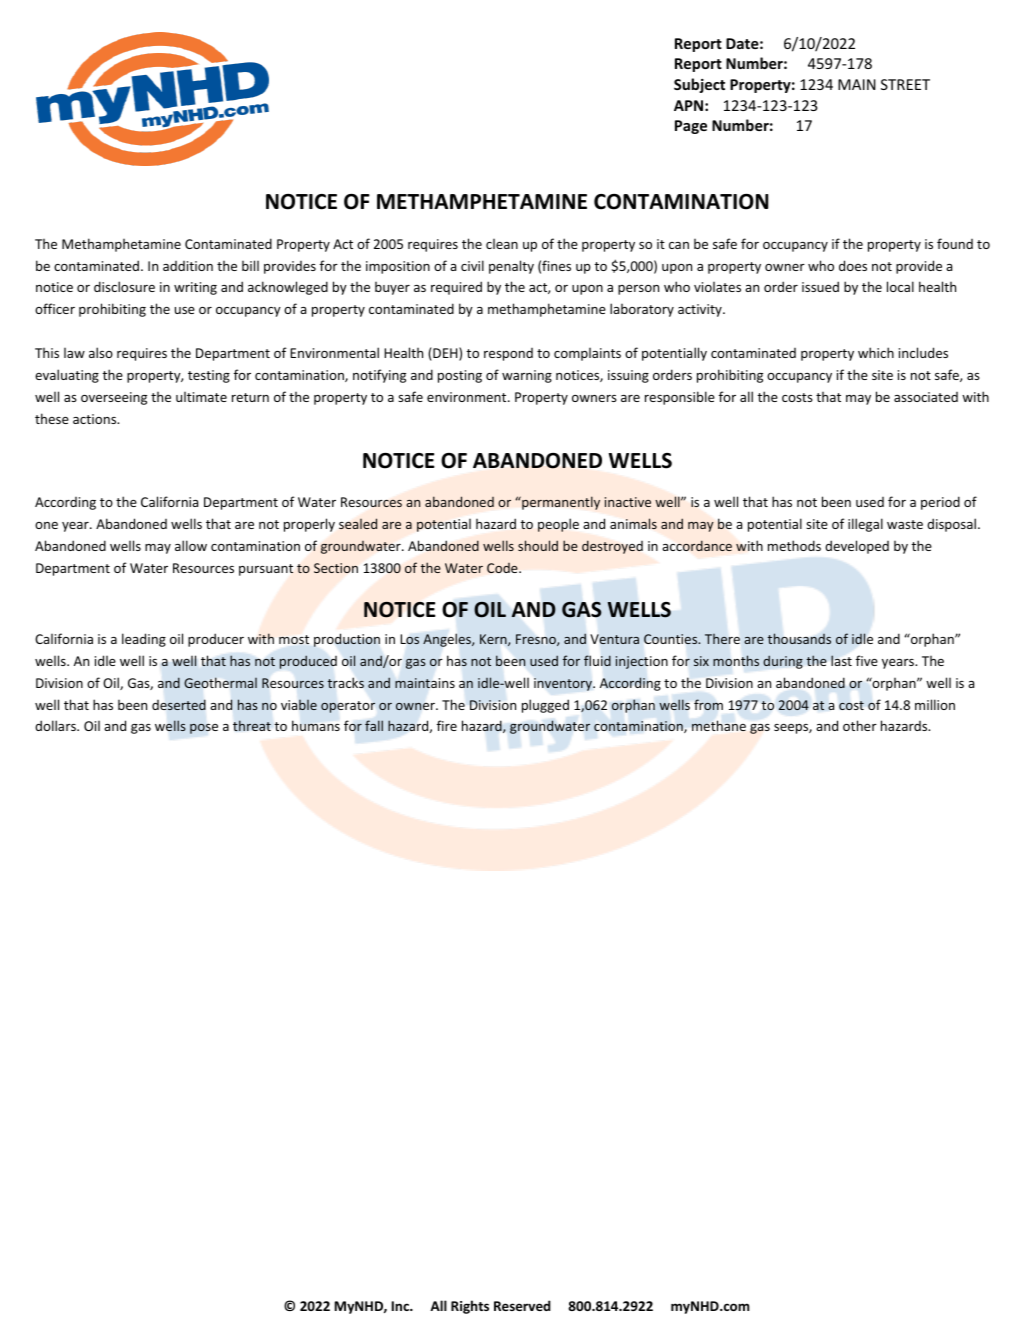 This screenshot has width=1033, height=1337. I want to click on addition, so click(188, 266).
